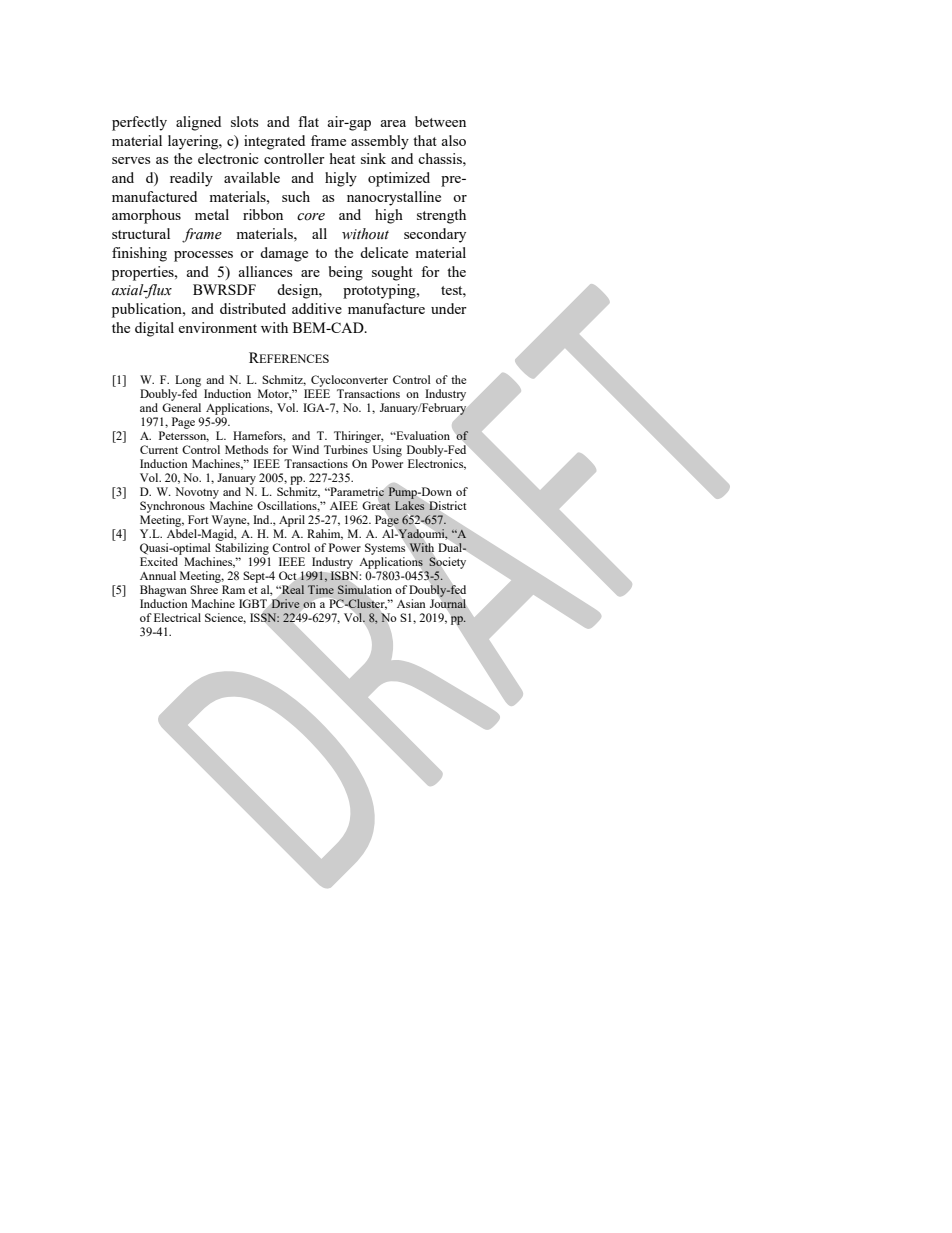  I want to click on aligned, so click(198, 123).
